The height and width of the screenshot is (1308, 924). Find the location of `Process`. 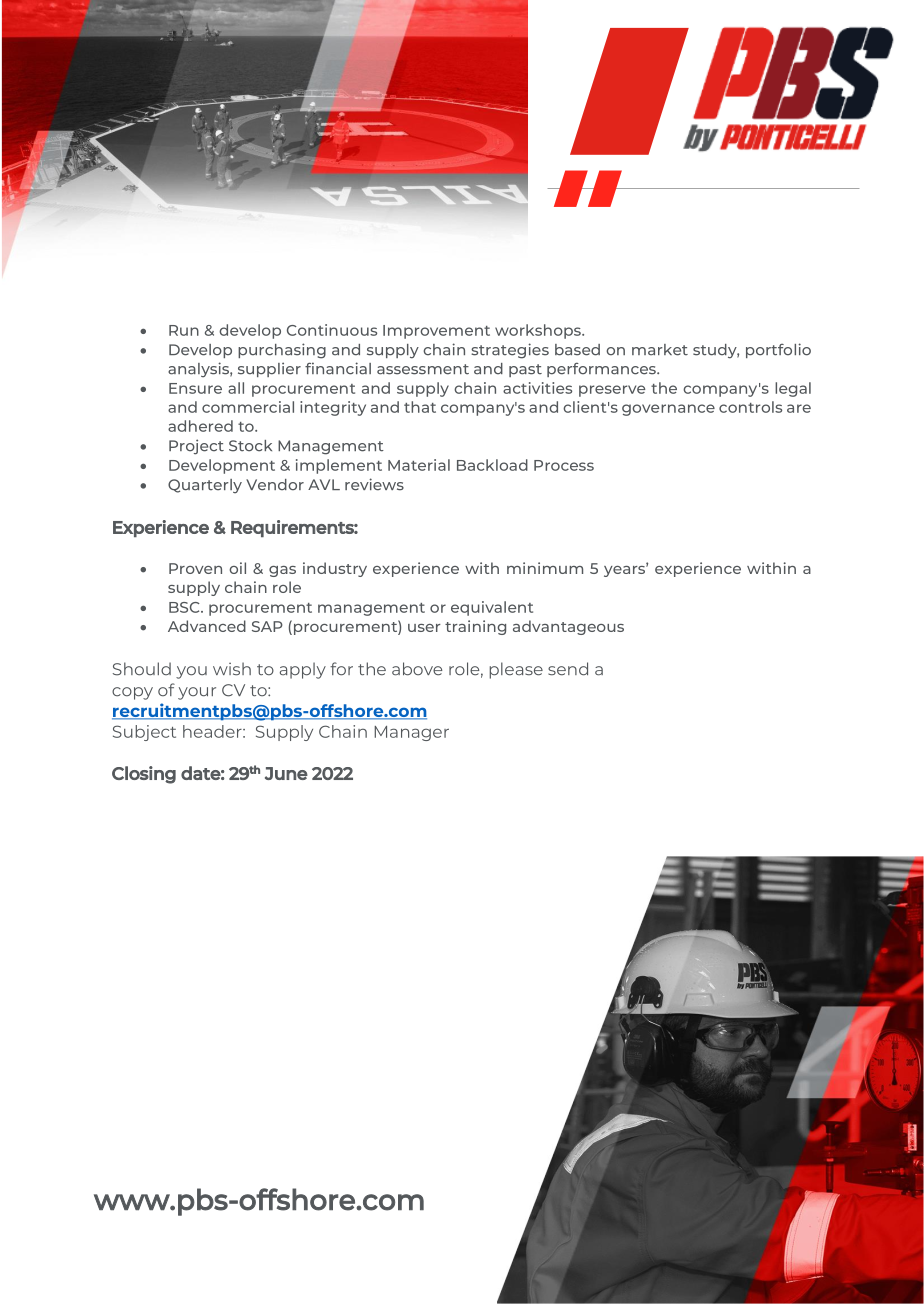

Process is located at coordinates (564, 465).
